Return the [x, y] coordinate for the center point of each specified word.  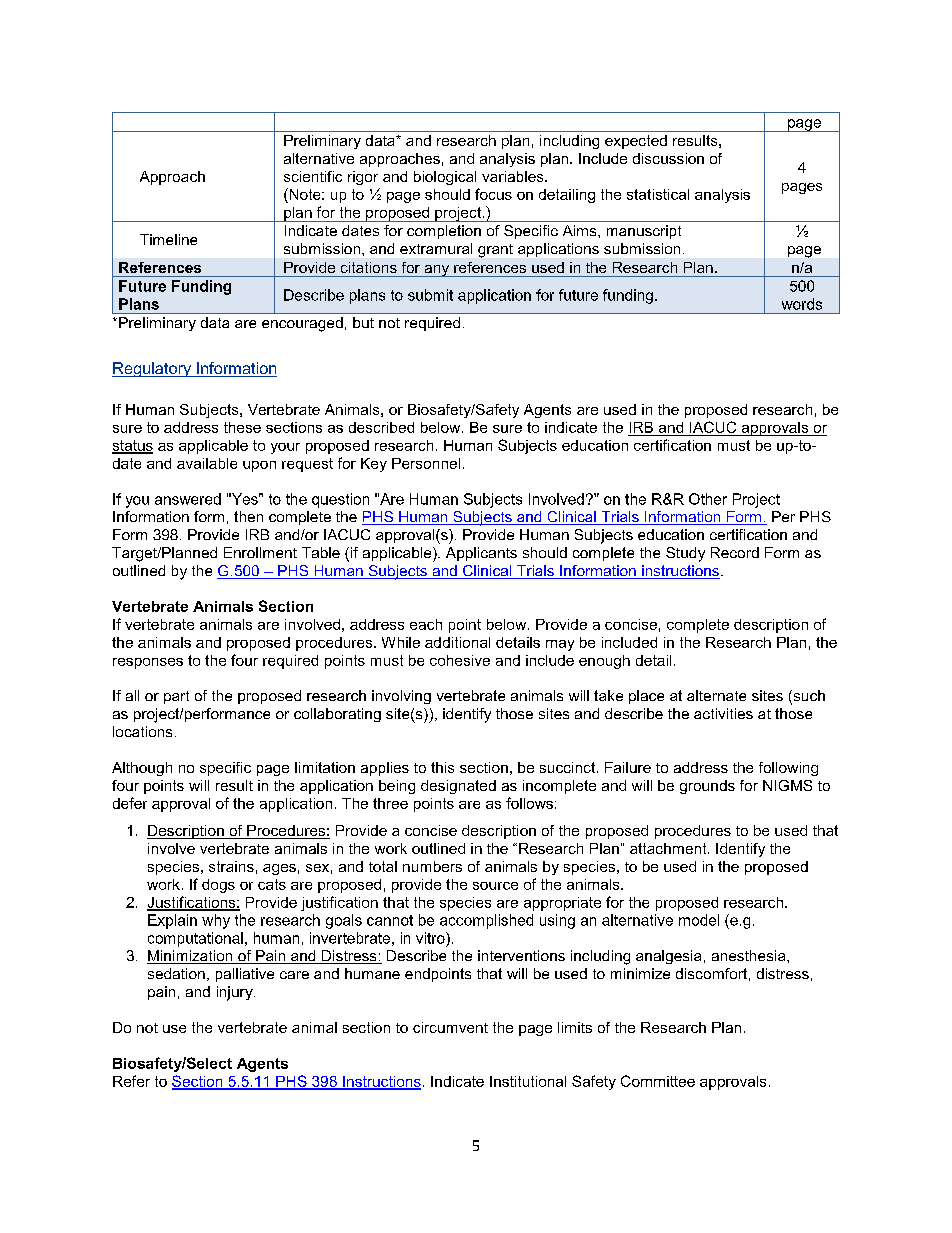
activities [723, 713]
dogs [218, 886]
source [495, 886]
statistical [658, 194]
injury [236, 993]
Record [735, 552]
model [699, 920]
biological [445, 178]
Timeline [168, 239]
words [802, 304]
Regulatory [152, 369]
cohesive [460, 660]
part [176, 697]
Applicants [481, 554]
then [248, 516]
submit [430, 295]
